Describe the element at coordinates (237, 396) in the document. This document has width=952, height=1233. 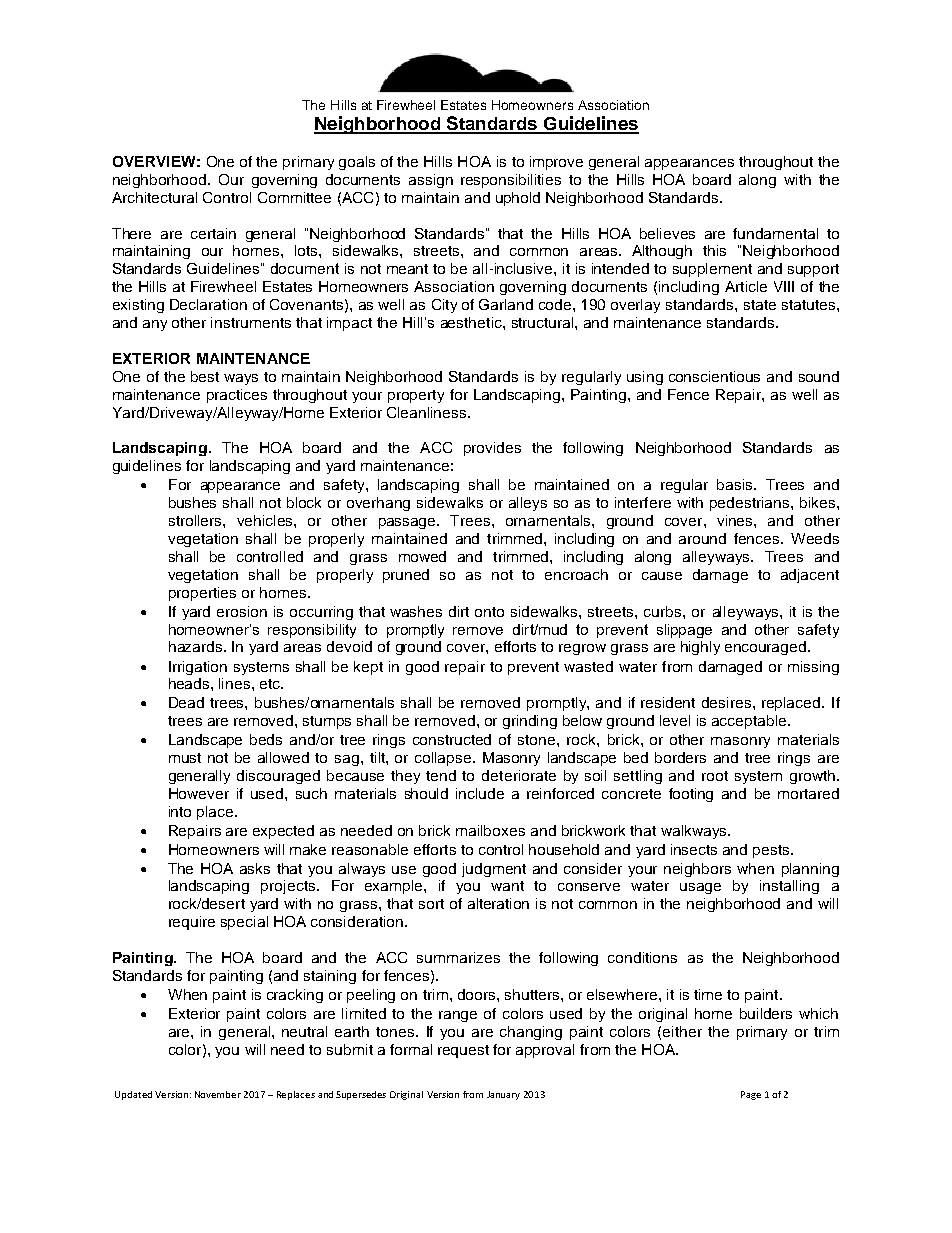
I see `practices` at that location.
